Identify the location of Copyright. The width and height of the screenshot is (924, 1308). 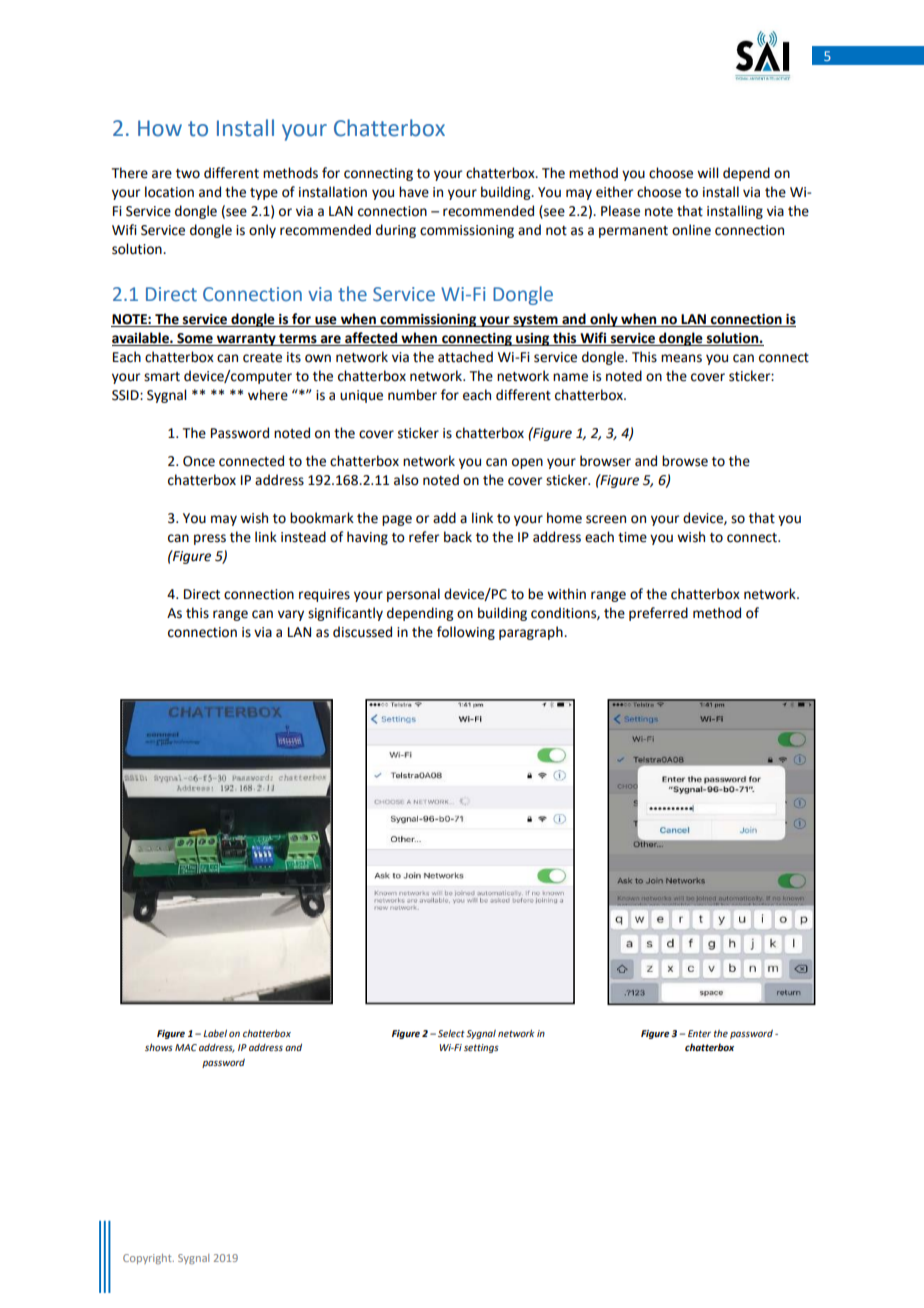
(148, 1259).
